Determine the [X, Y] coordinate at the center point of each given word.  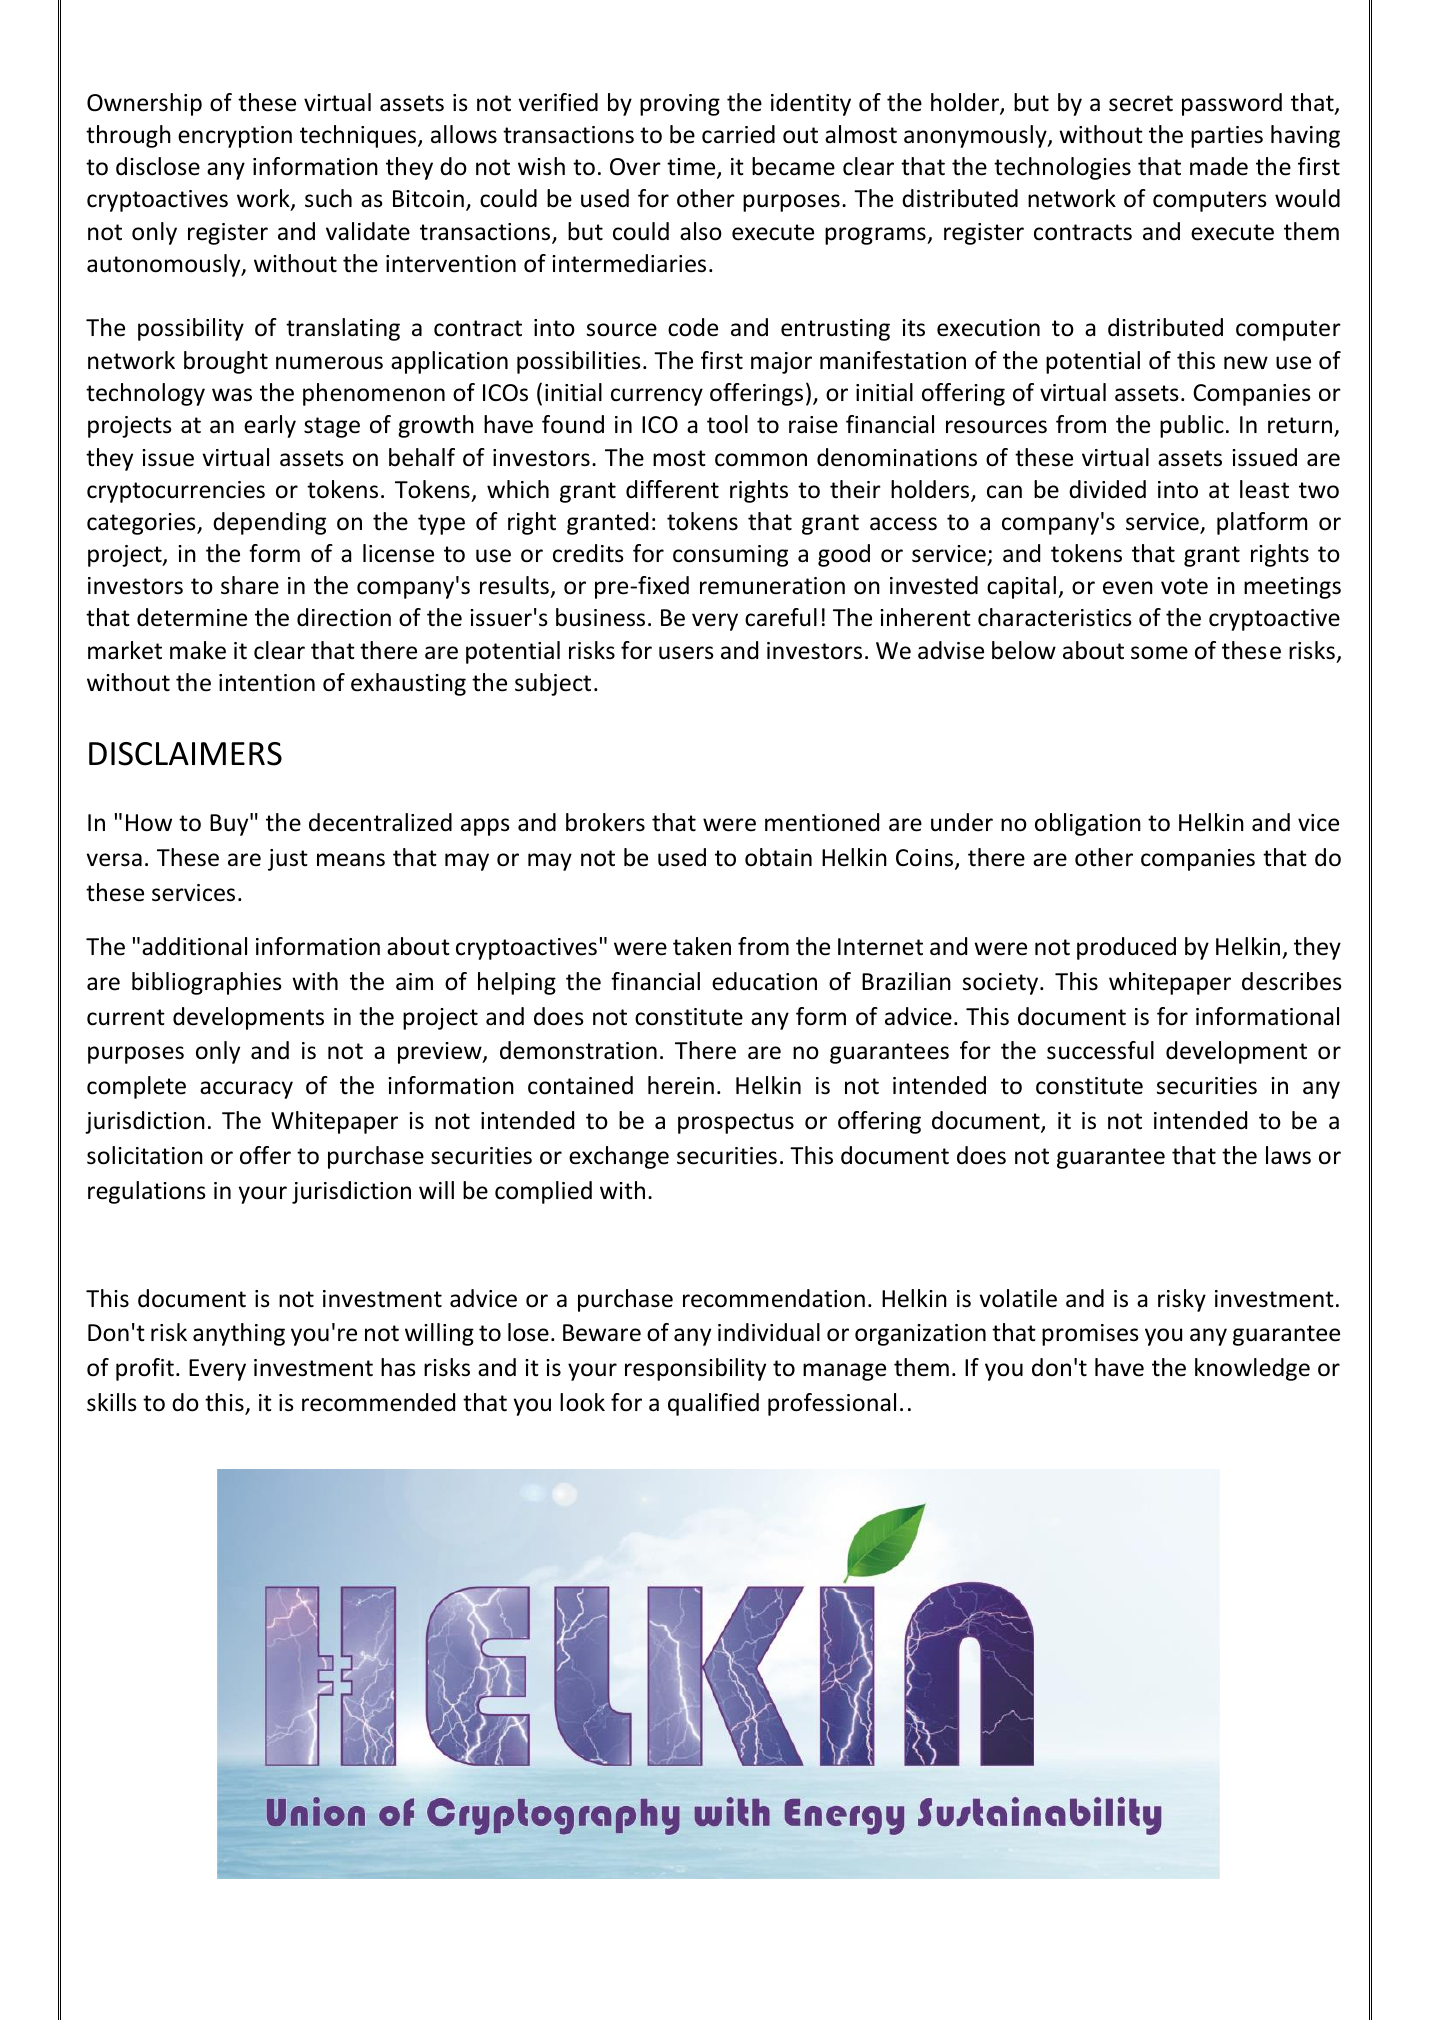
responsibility [695, 1369]
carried [738, 134]
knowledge [1252, 1369]
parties [1227, 137]
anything [239, 1334]
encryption [235, 137]
